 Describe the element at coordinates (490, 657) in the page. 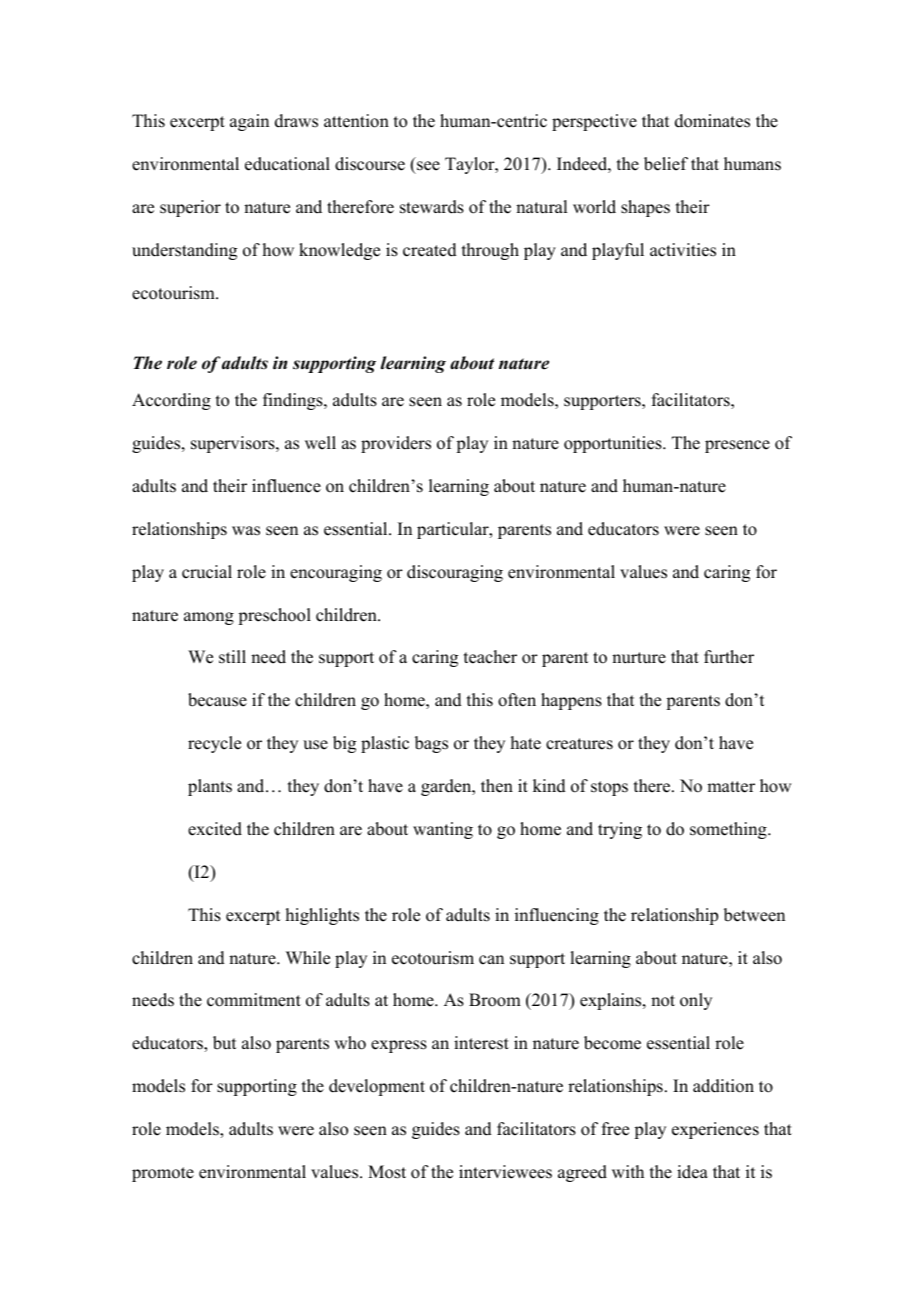

I see `teacher` at that location.
